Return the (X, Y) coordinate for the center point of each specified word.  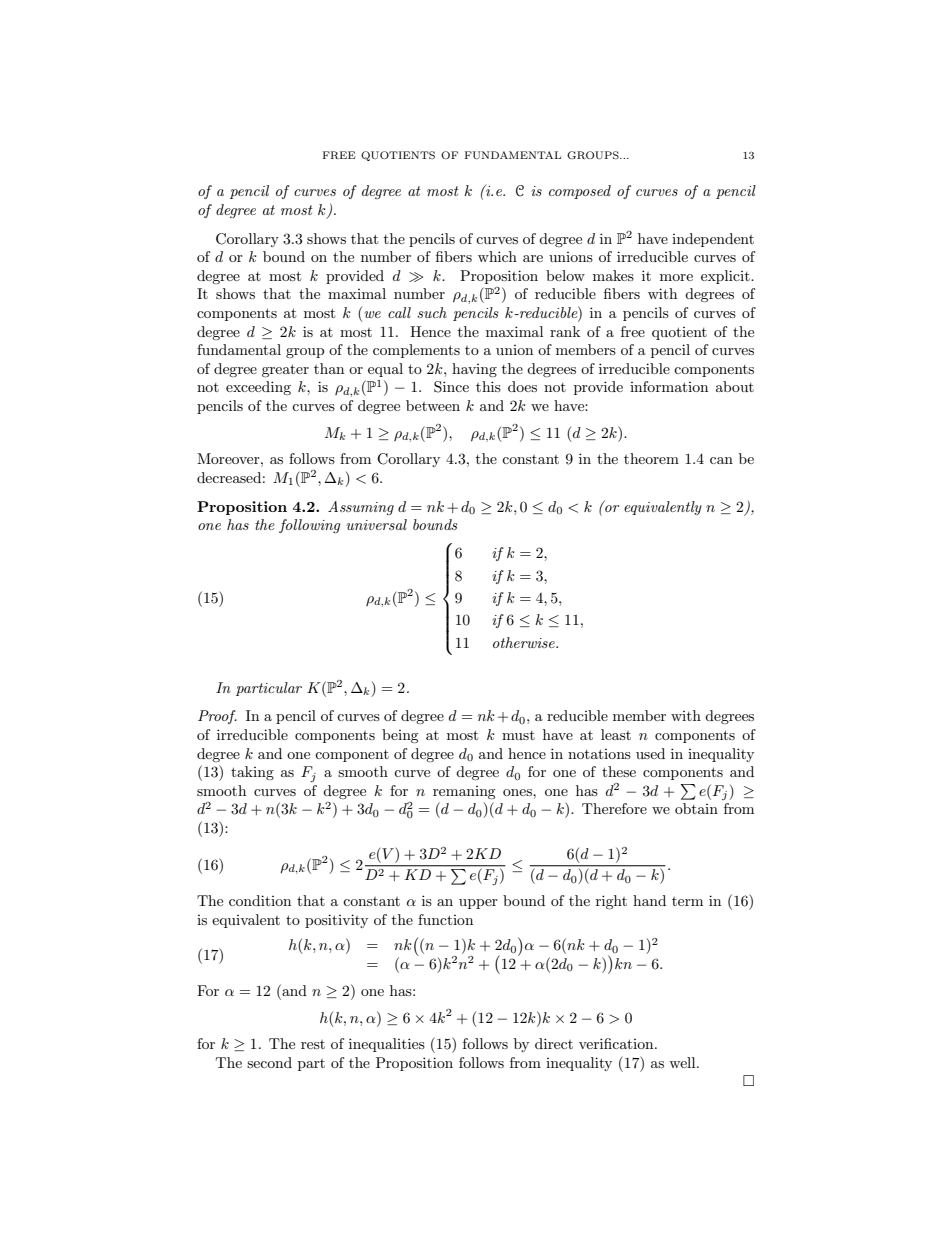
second (269, 1062)
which (497, 256)
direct (554, 1043)
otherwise (525, 642)
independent (713, 240)
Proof (217, 717)
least (616, 734)
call (399, 312)
